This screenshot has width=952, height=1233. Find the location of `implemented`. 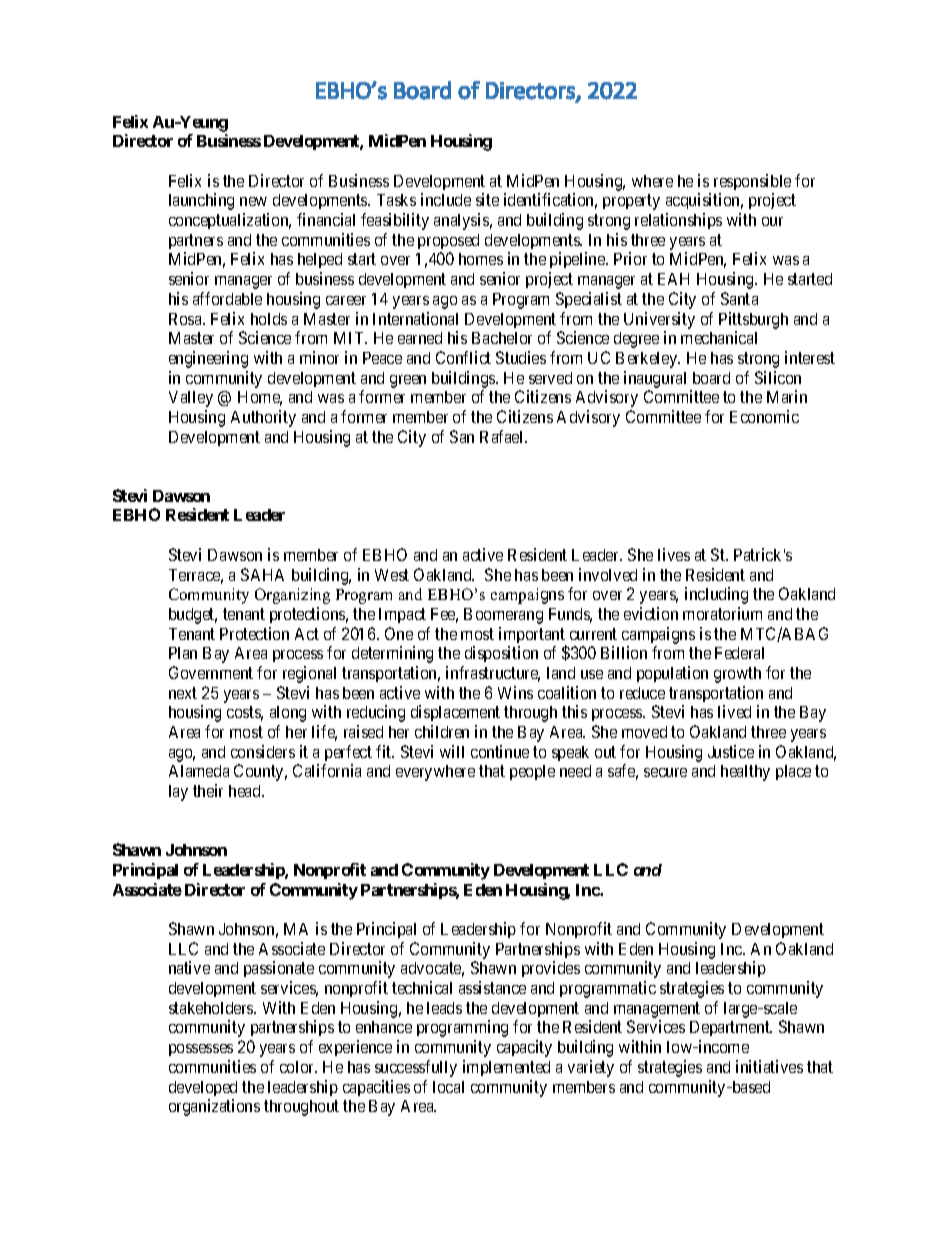

implemented is located at coordinates (506, 1068).
